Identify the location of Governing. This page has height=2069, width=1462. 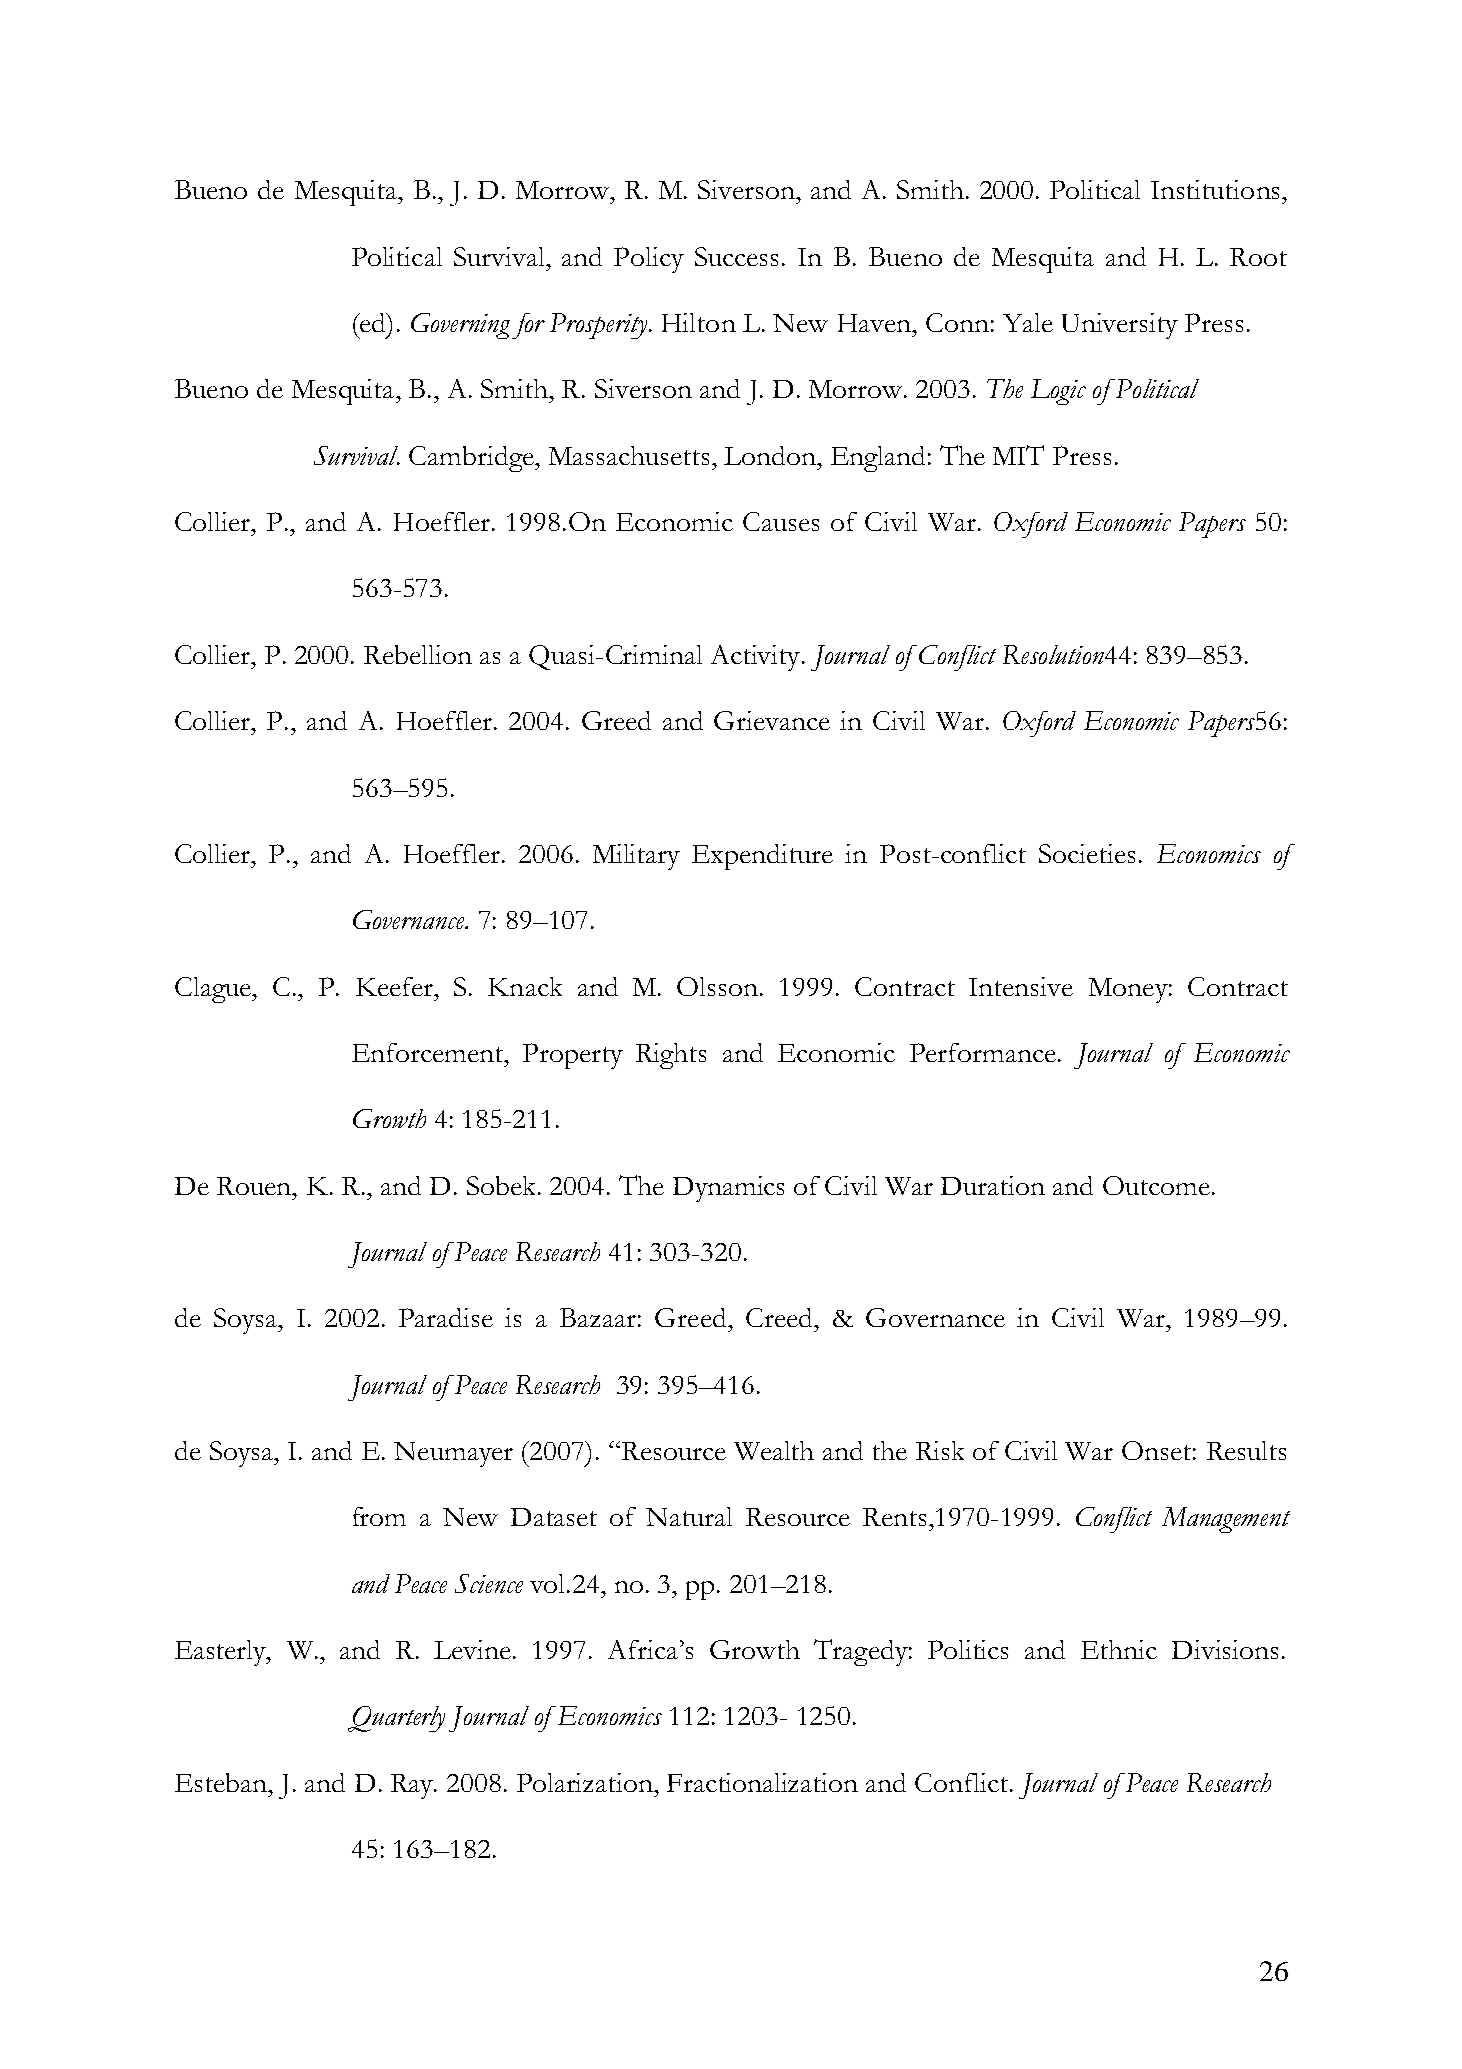
(460, 326).
